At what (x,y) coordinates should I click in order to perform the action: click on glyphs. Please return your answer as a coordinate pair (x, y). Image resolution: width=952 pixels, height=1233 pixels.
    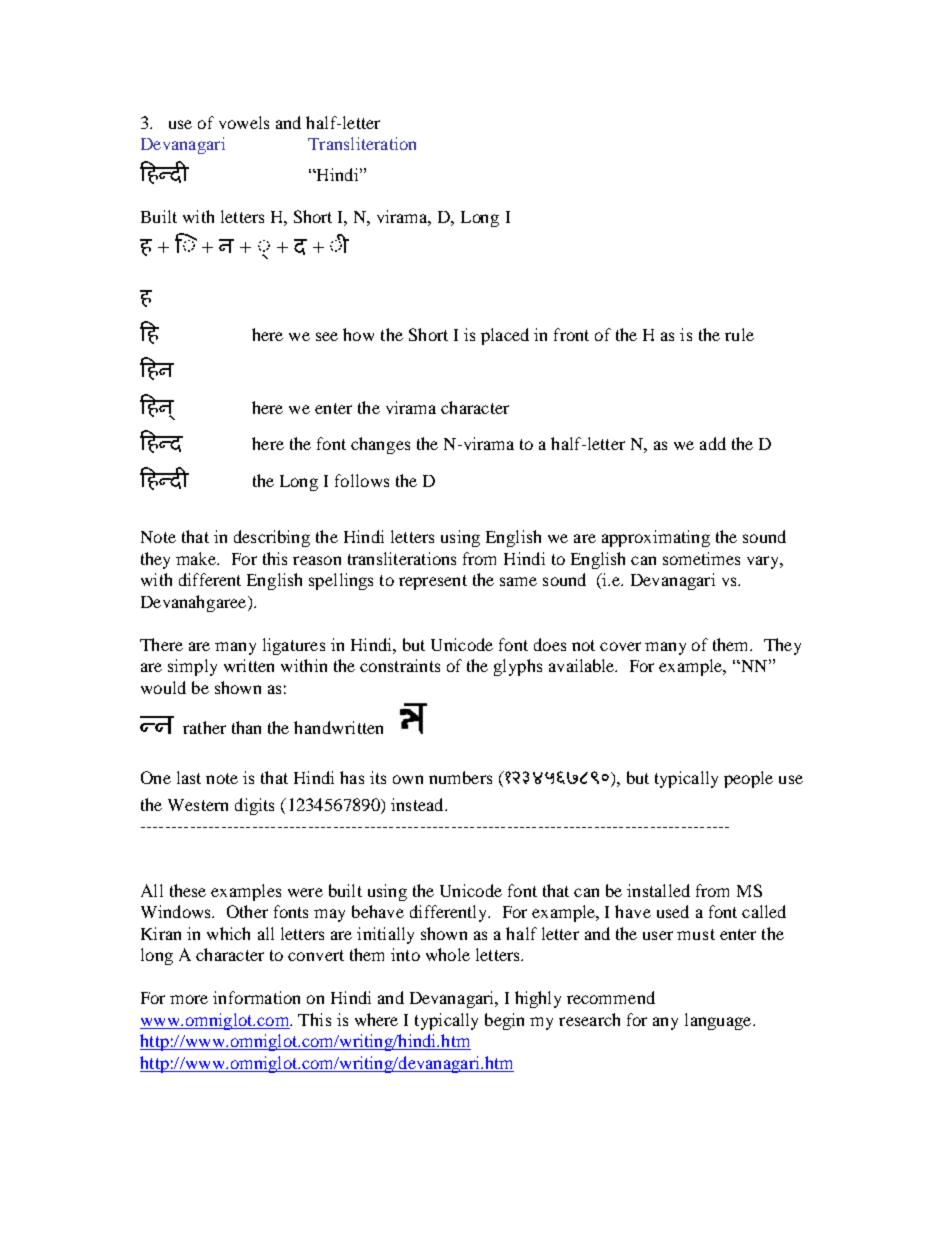
    Looking at the image, I should click on (518, 667).
